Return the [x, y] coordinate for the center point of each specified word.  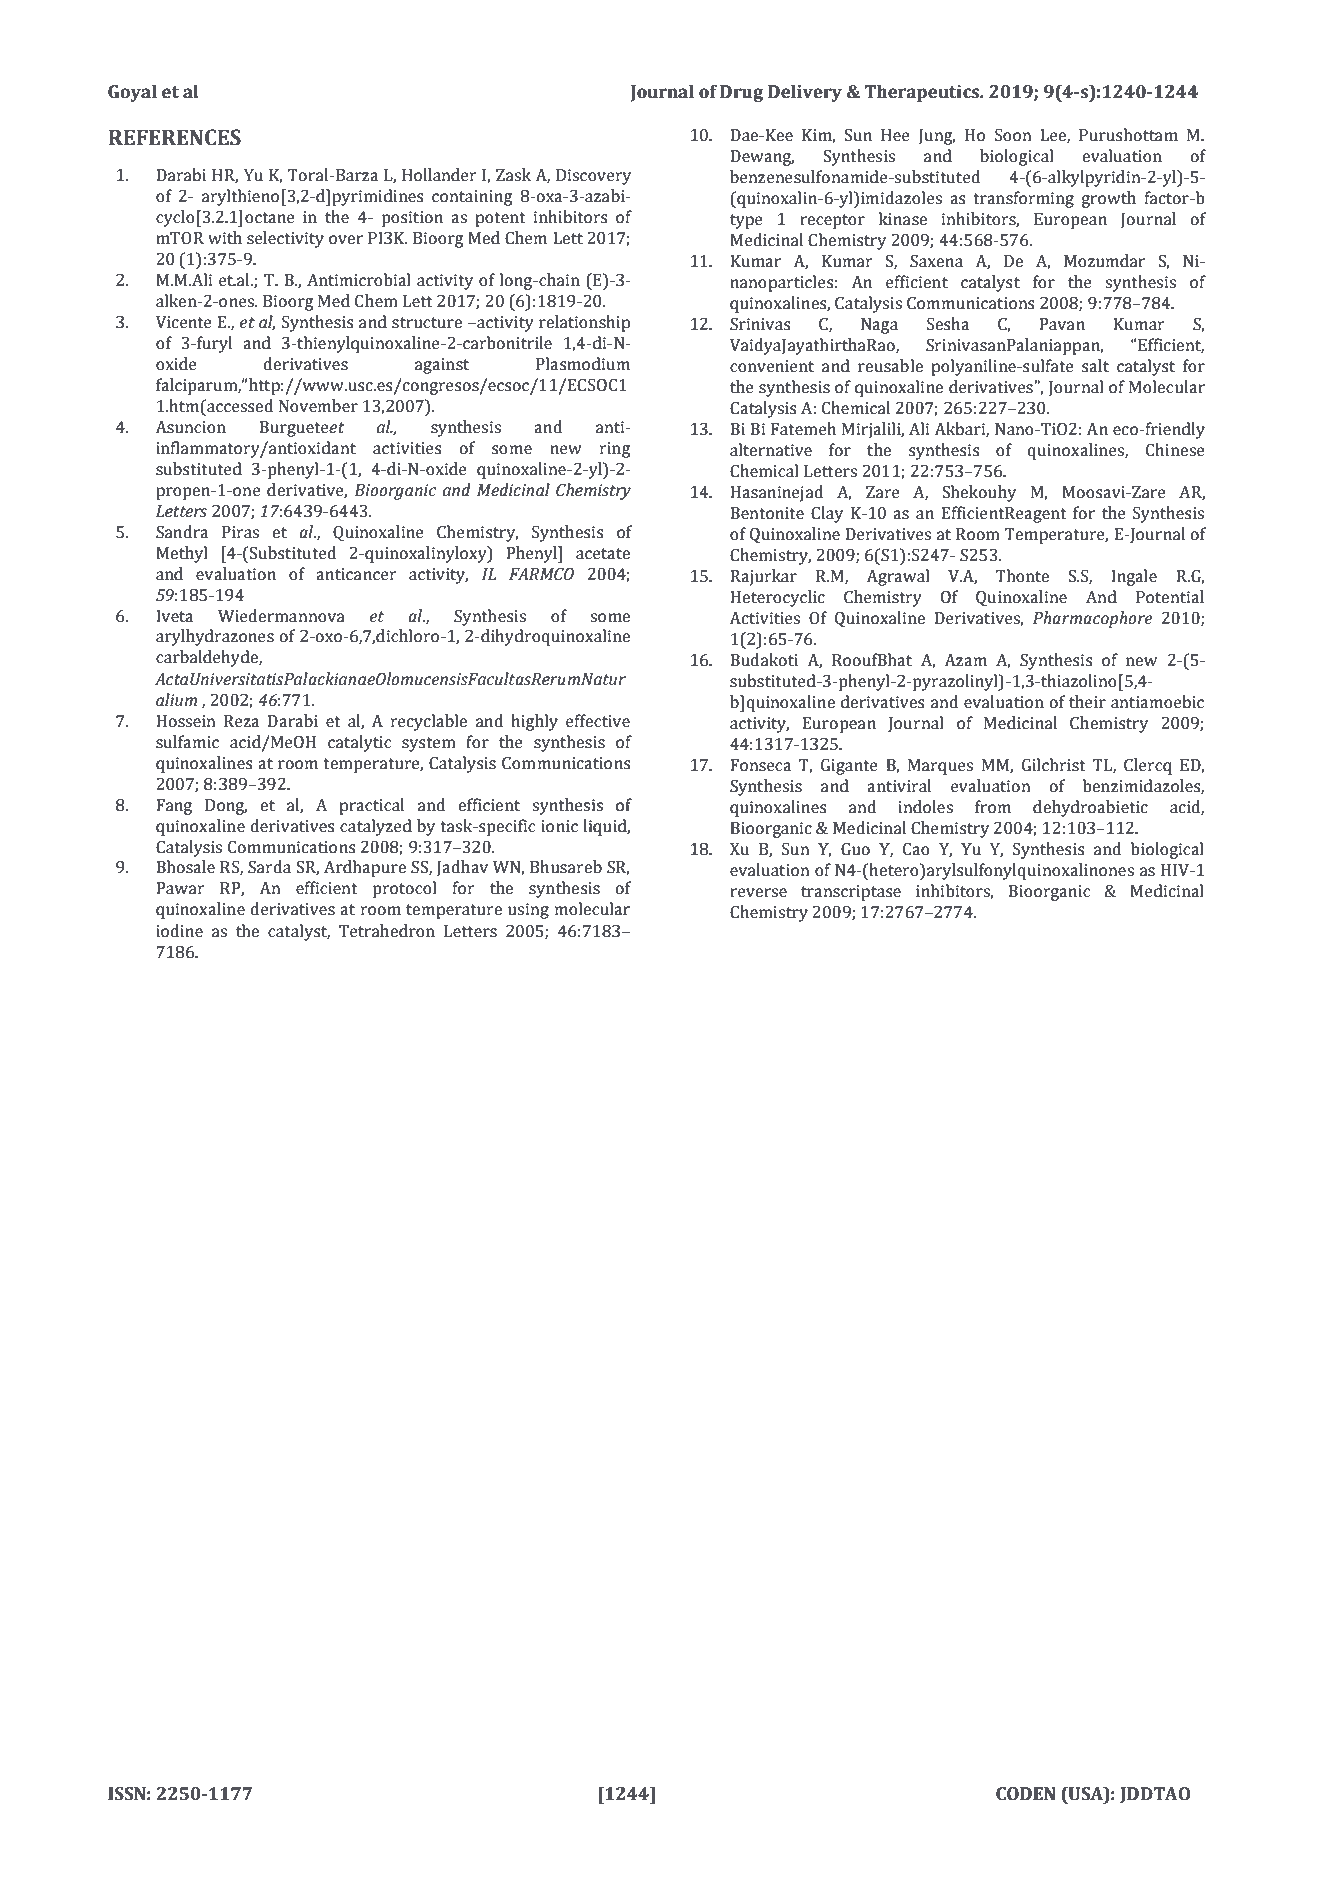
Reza [241, 721]
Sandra [182, 532]
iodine [179, 931]
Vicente [184, 322]
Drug [741, 93]
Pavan [1062, 324]
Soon [1013, 135]
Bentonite [767, 513]
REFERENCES [174, 137]
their [1087, 702]
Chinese [1175, 450]
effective [598, 721]
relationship [584, 323]
